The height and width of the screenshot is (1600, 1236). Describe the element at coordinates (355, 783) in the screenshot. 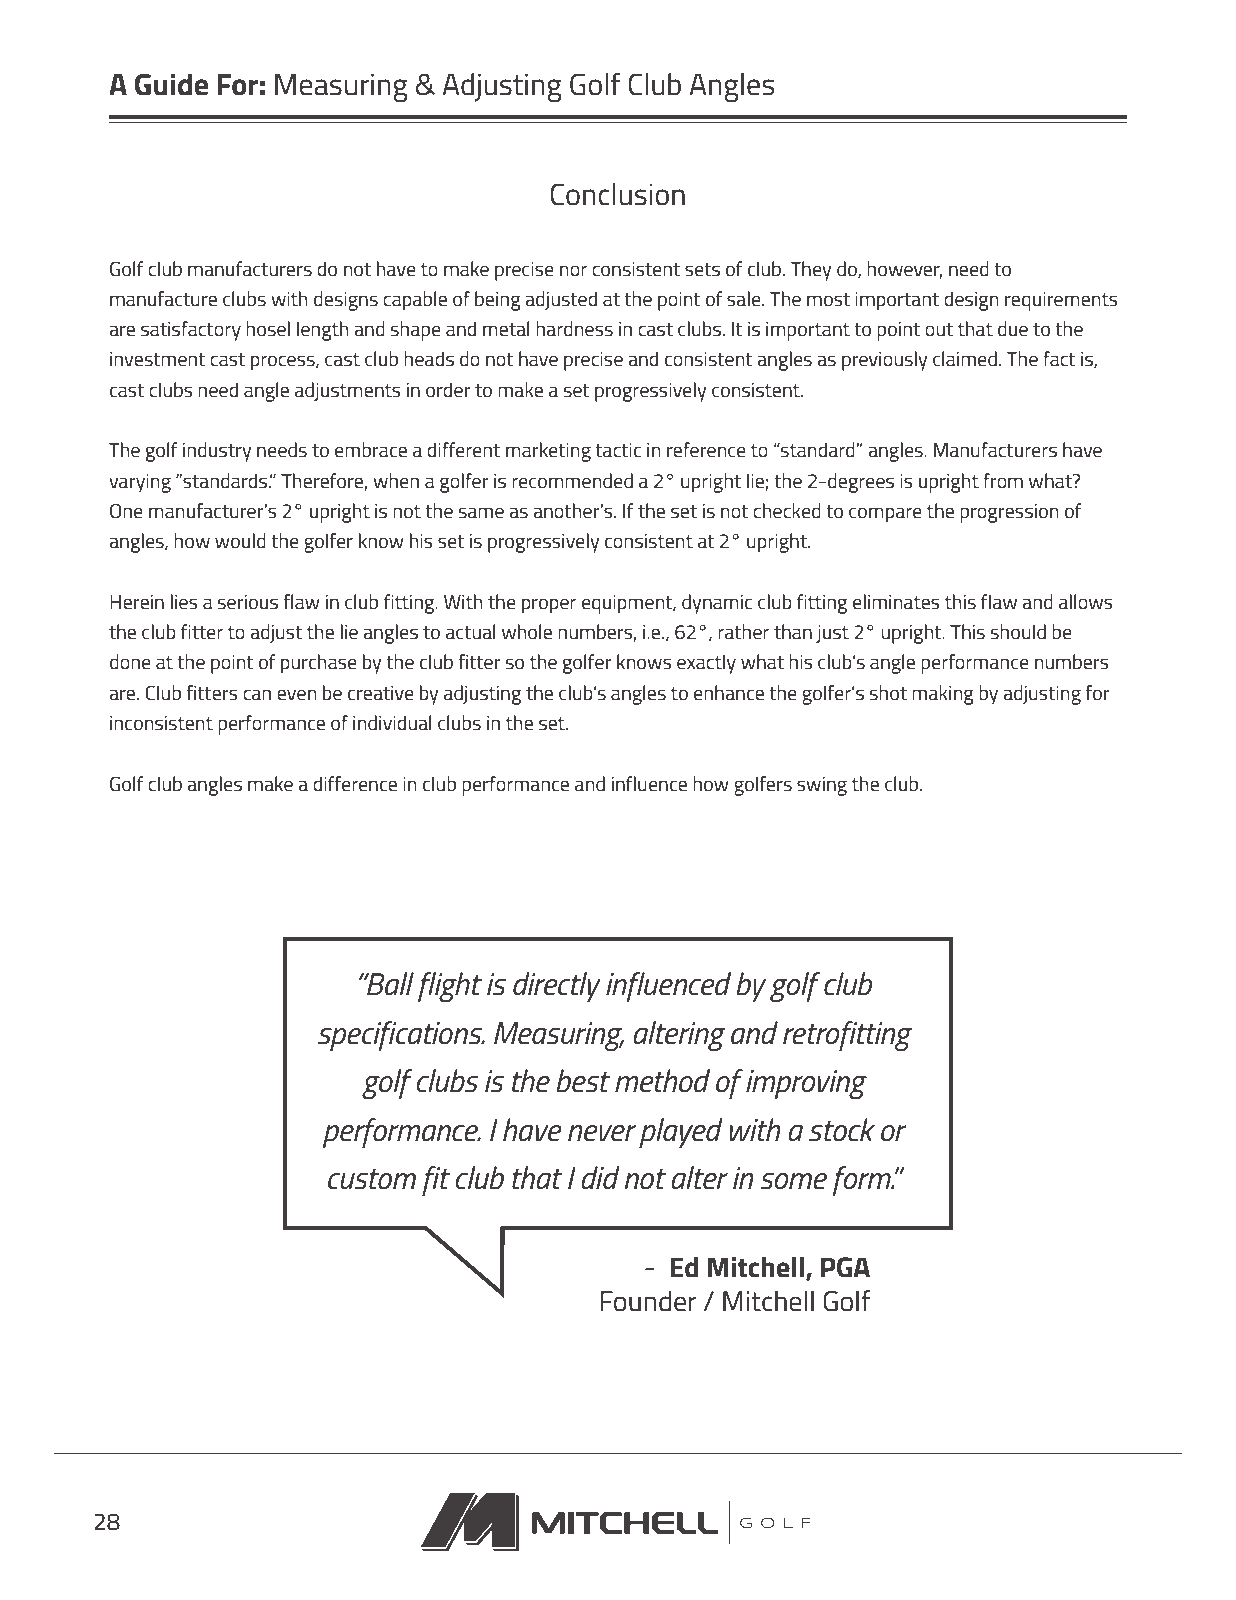

I see `difference` at that location.
